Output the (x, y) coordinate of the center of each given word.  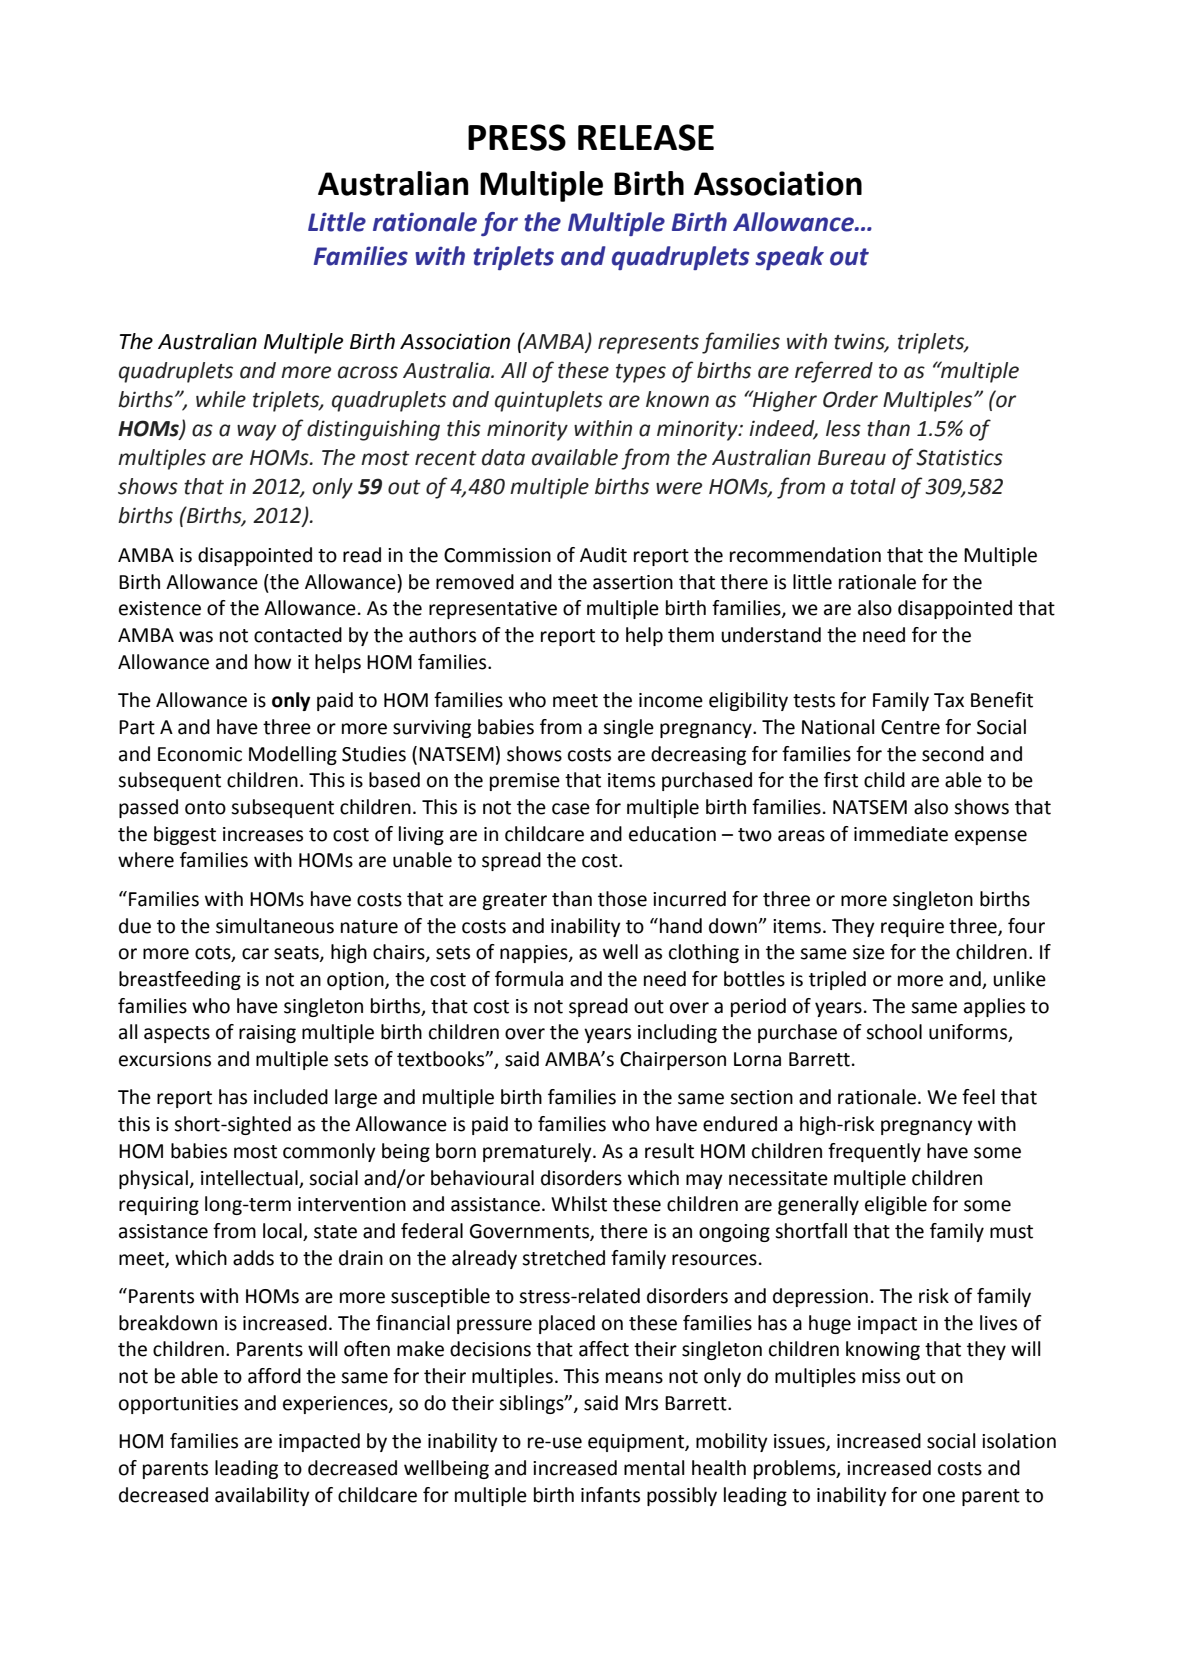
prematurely (538, 1152)
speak (789, 258)
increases (263, 834)
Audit (603, 555)
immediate (901, 834)
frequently (874, 1152)
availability (262, 1496)
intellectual (249, 1178)
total (873, 486)
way (256, 432)
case (571, 809)
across (368, 372)
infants (610, 1495)
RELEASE (646, 137)
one (939, 1497)
